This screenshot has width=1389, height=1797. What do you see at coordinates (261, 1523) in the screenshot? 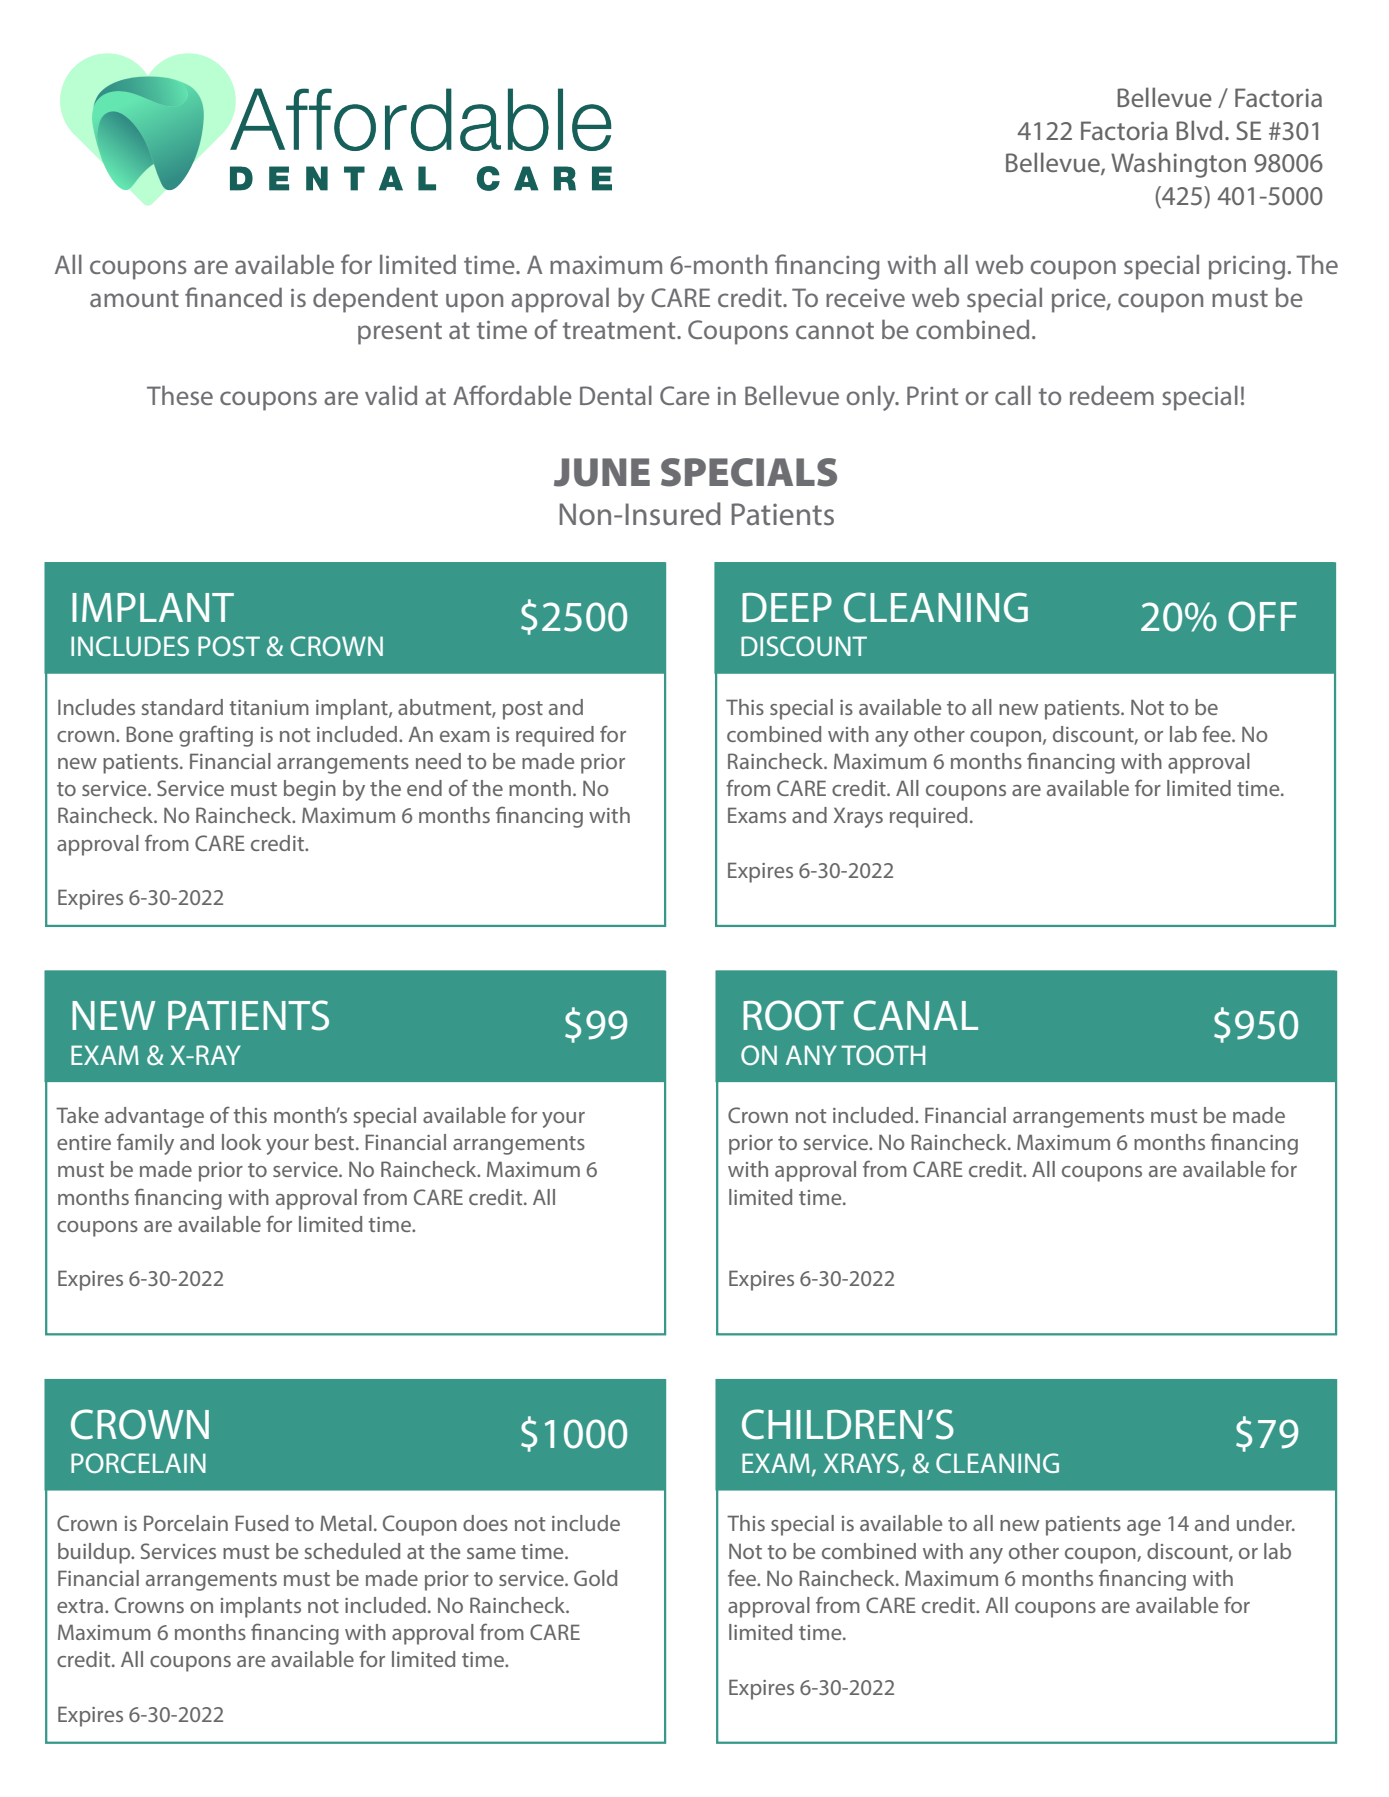
I see `Fused` at bounding box center [261, 1523].
